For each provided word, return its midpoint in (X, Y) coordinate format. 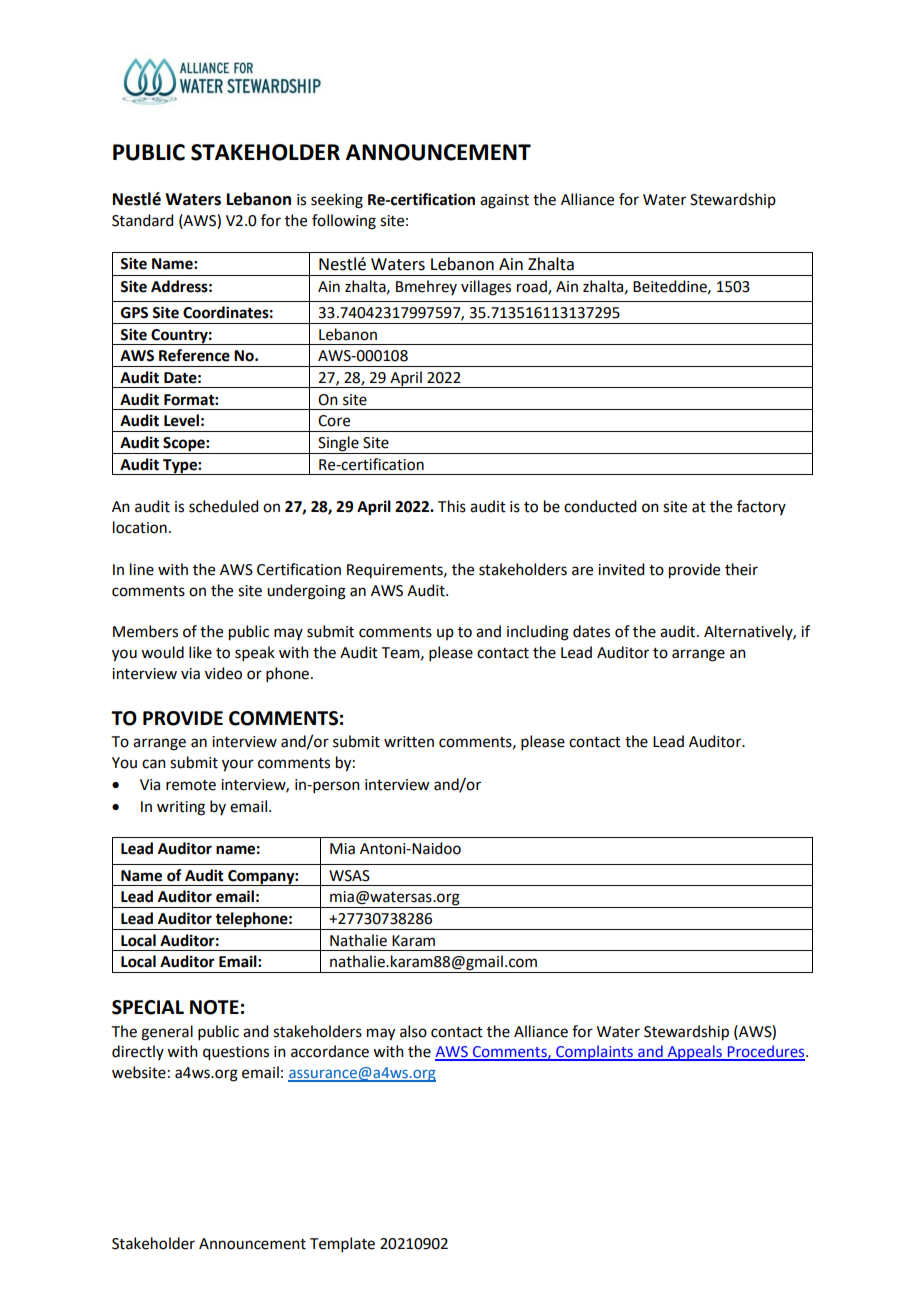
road (533, 287)
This (452, 506)
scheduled (223, 506)
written (409, 742)
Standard (142, 220)
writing (181, 808)
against (504, 201)
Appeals (694, 1053)
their (741, 569)
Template (342, 1244)
